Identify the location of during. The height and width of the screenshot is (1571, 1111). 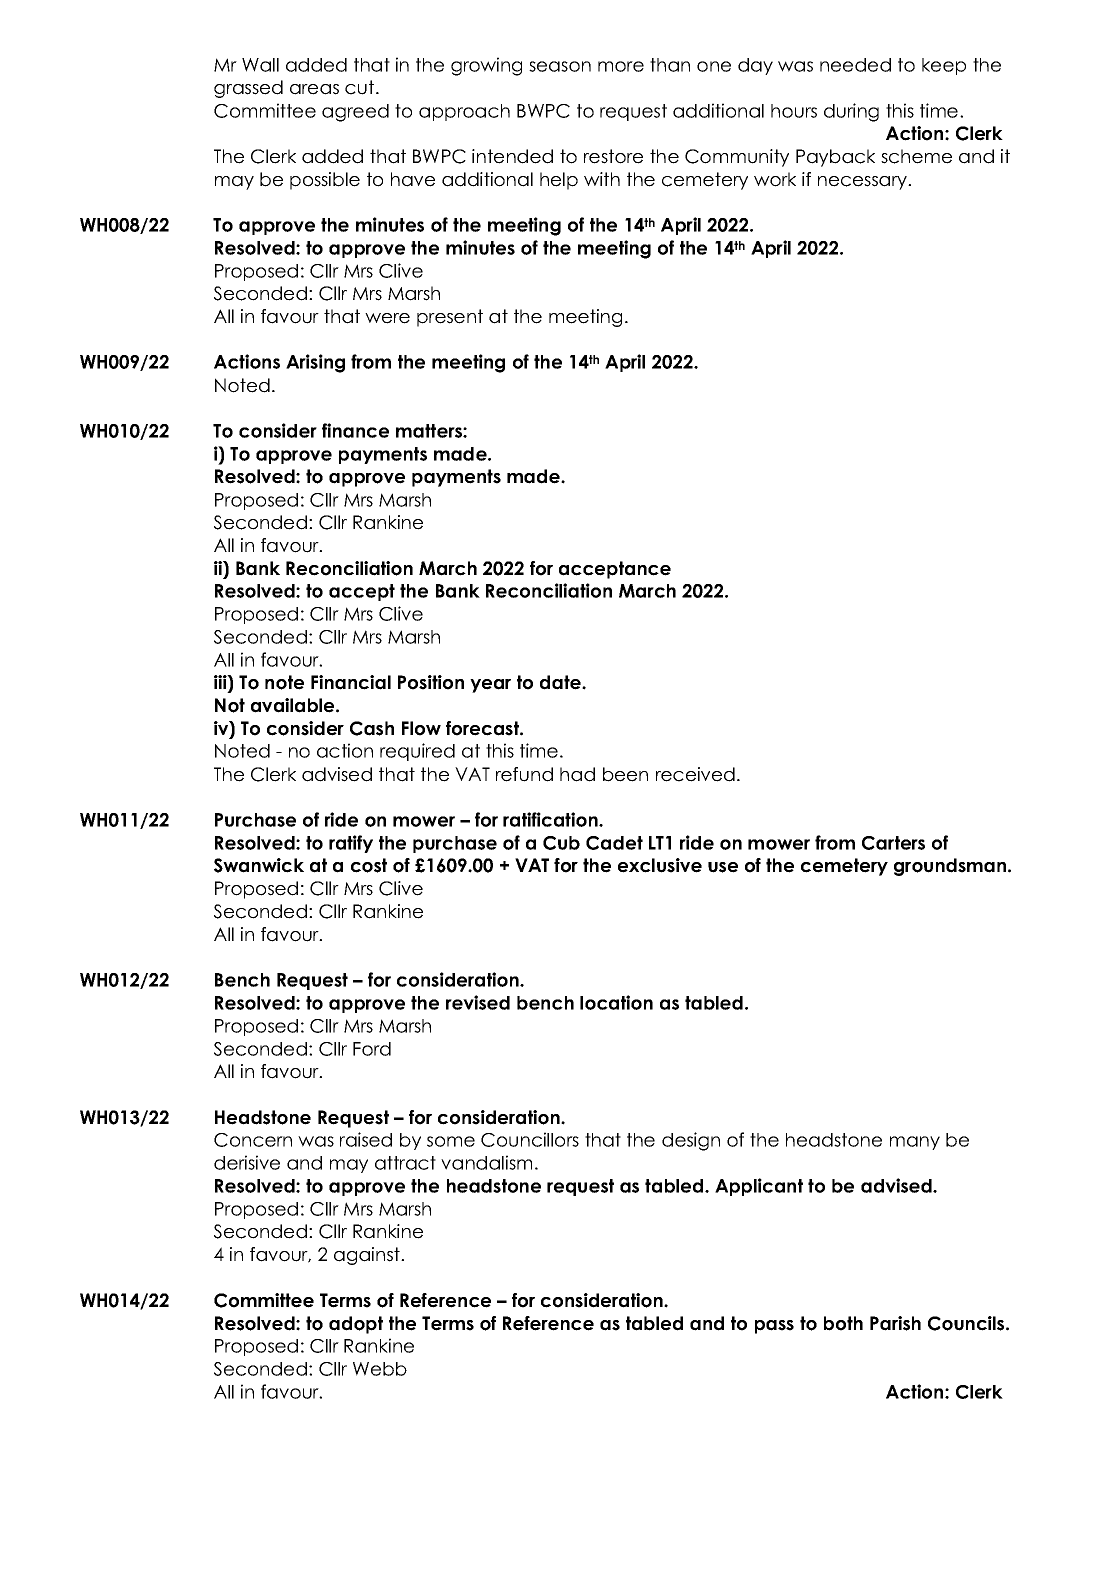
(851, 112).
